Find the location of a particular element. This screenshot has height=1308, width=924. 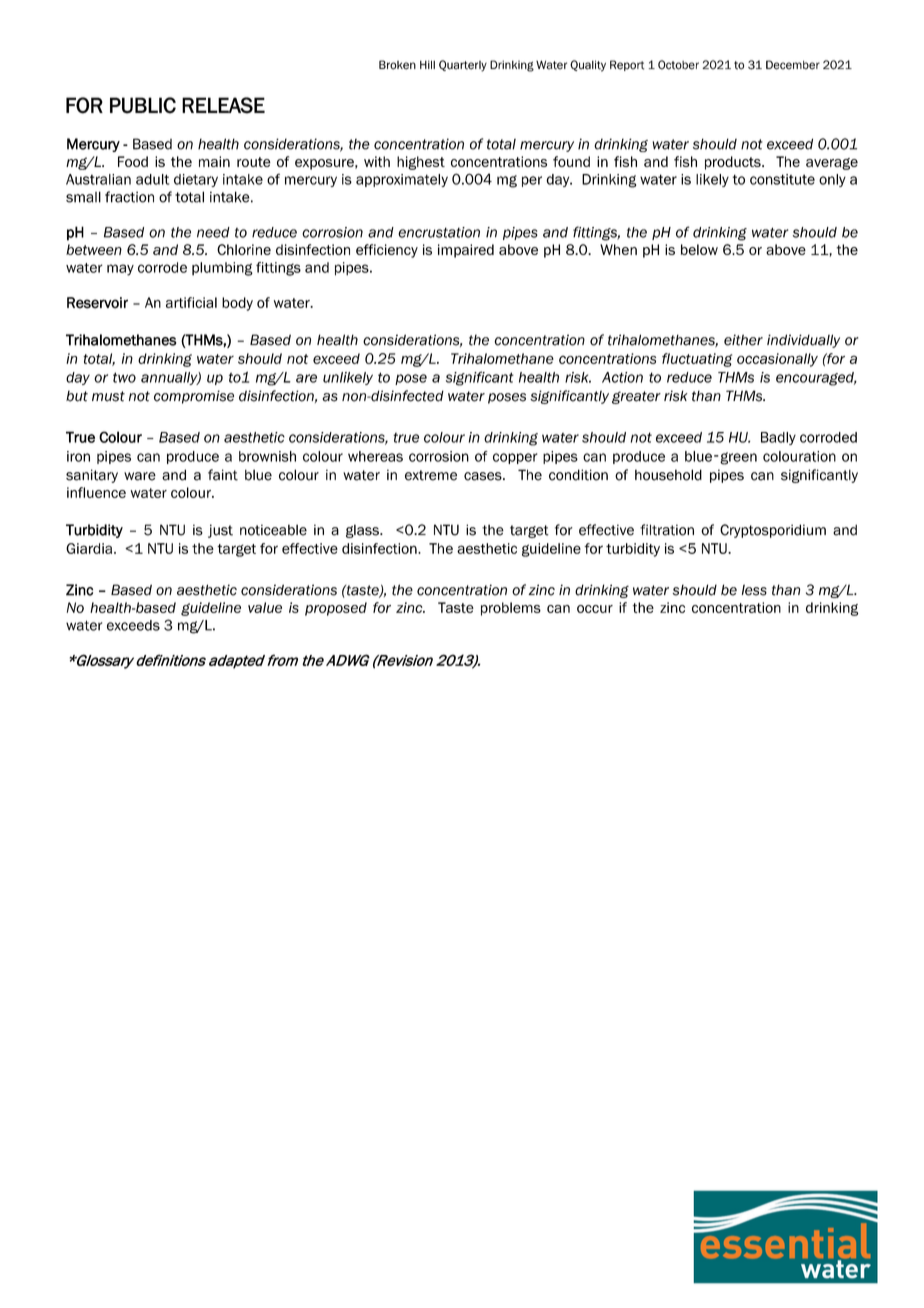

artificial is located at coordinates (191, 302).
